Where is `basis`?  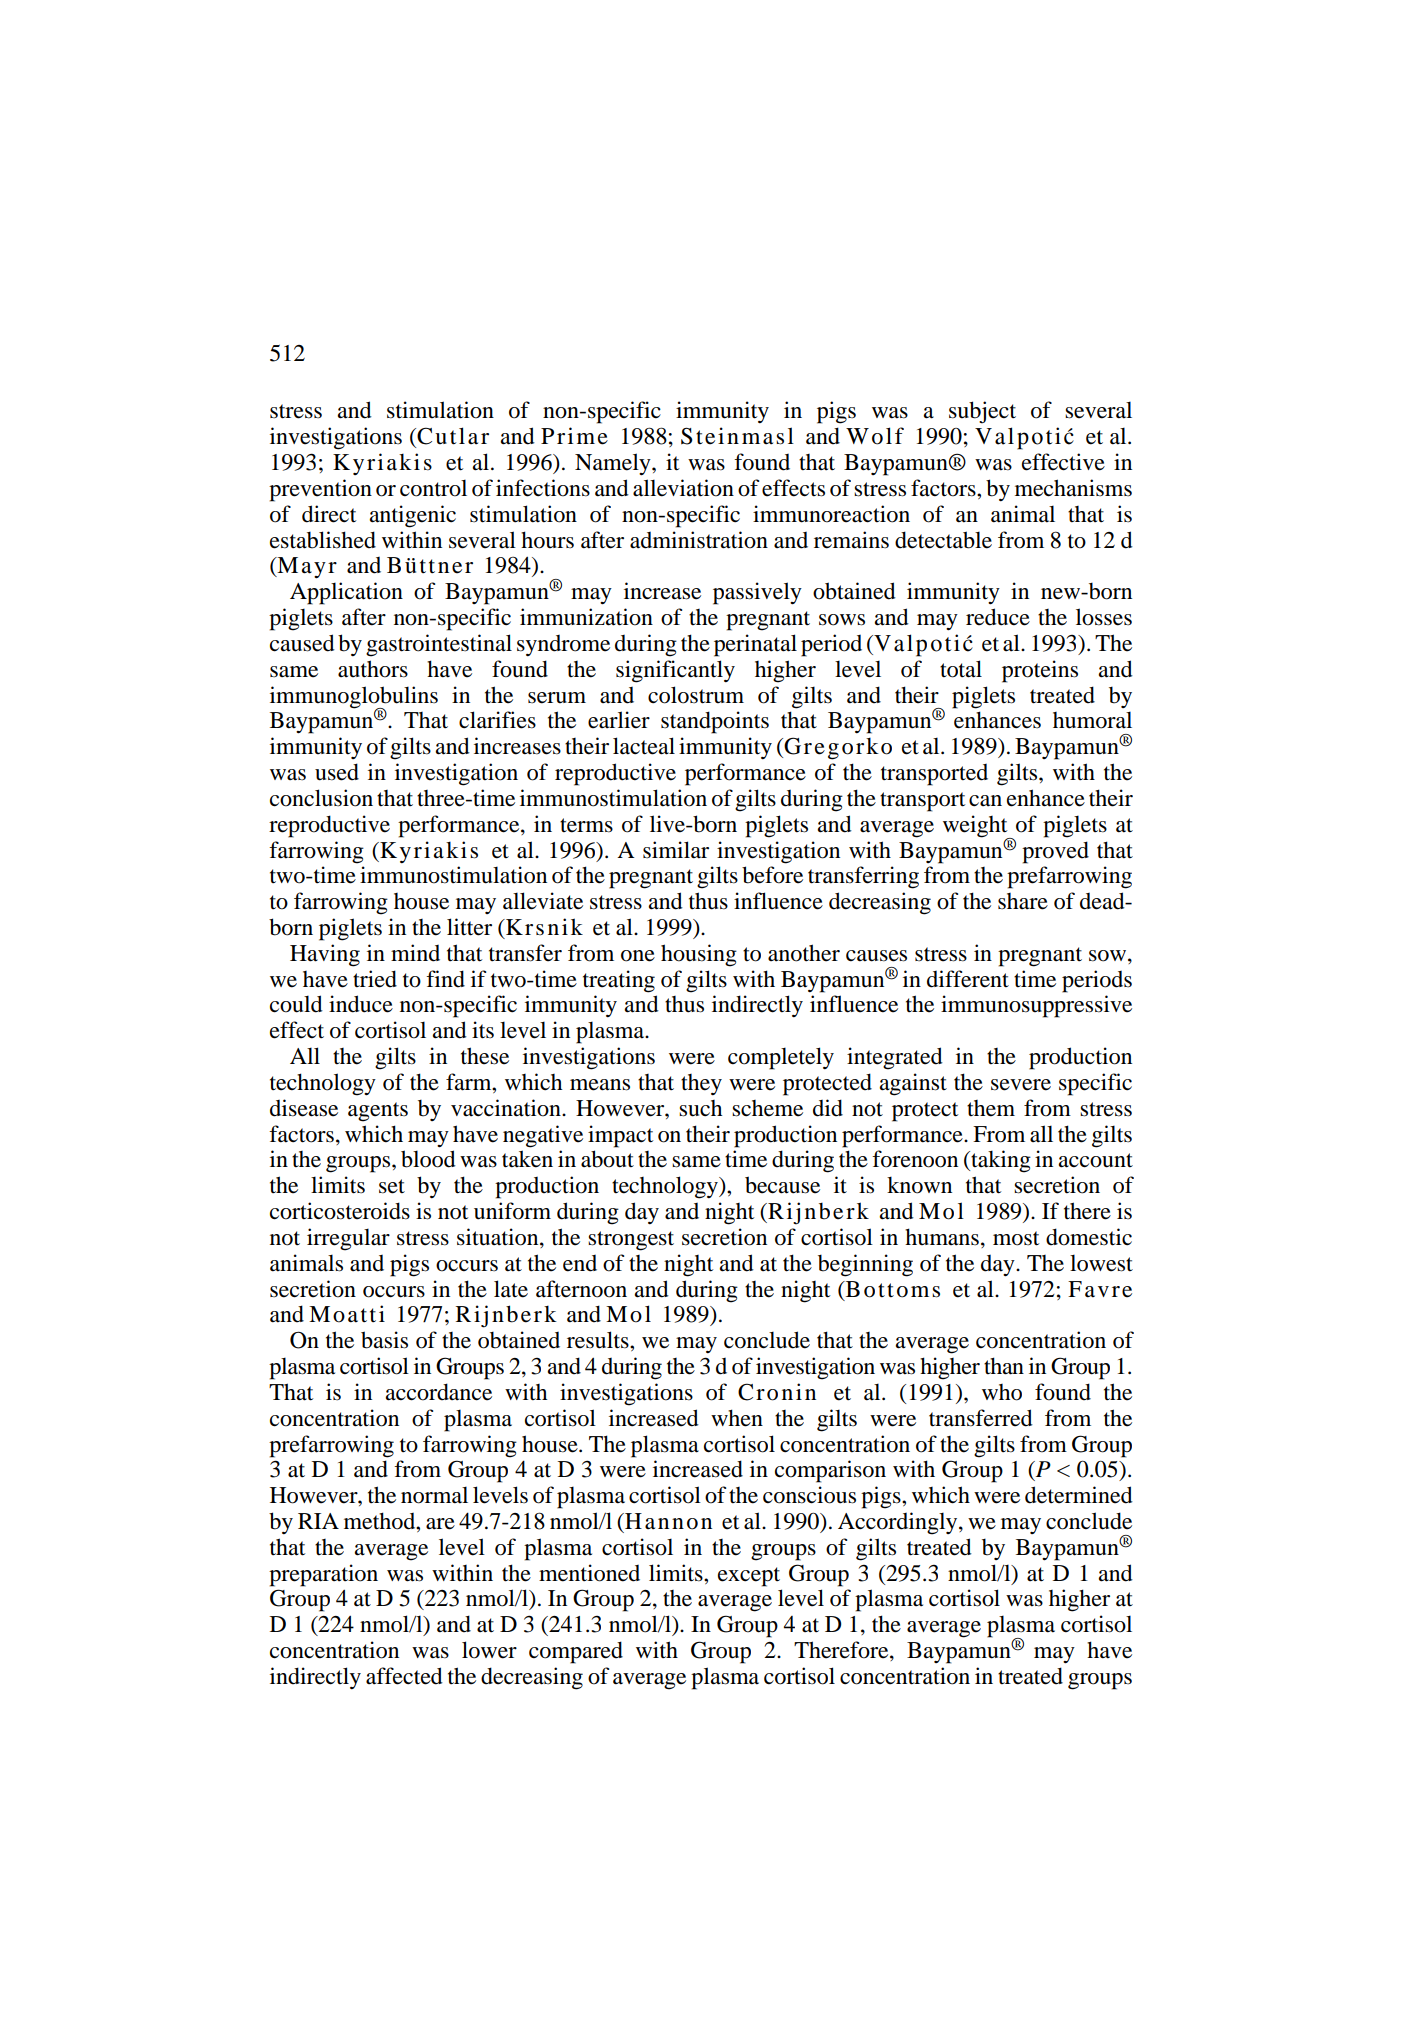 basis is located at coordinates (384, 1340).
